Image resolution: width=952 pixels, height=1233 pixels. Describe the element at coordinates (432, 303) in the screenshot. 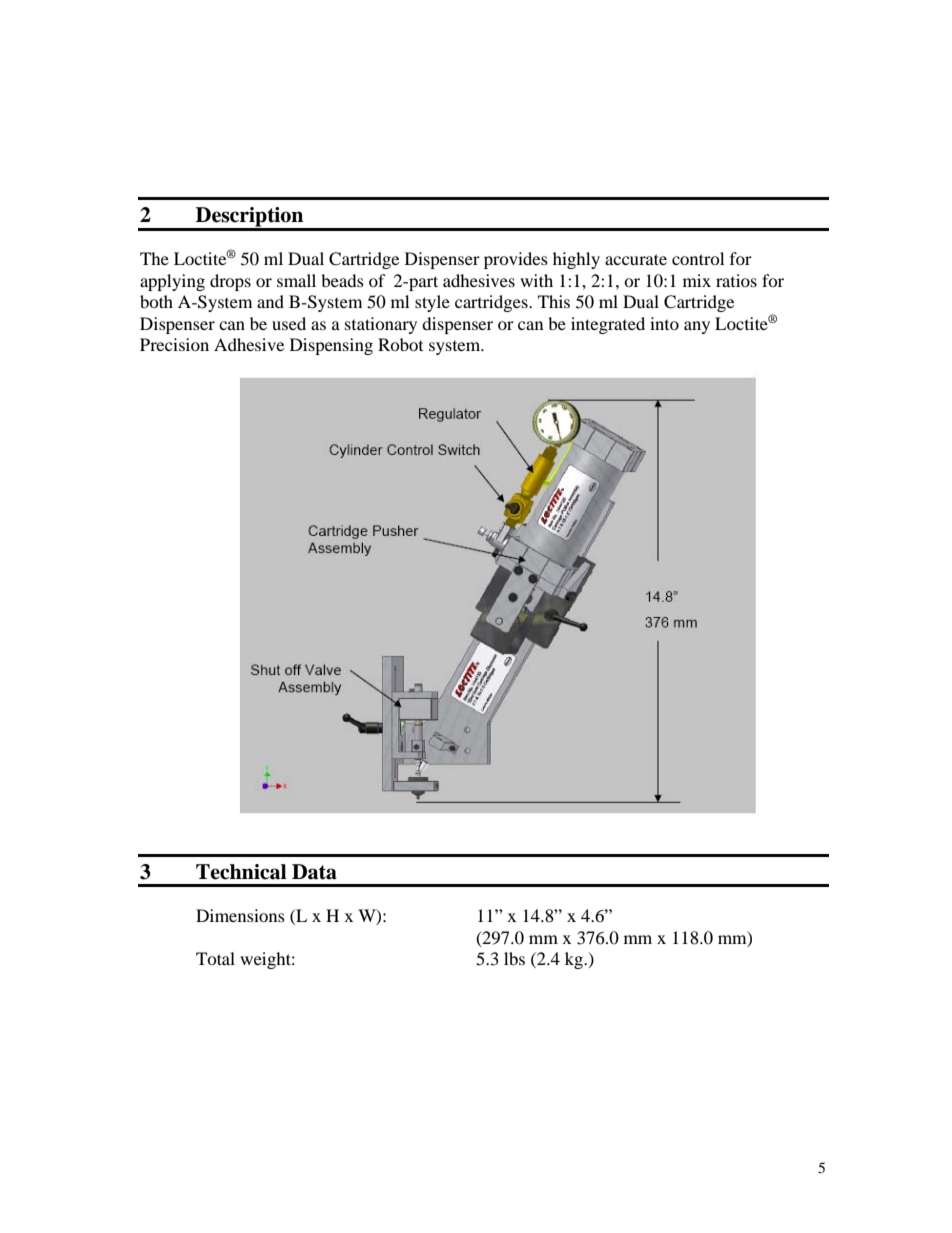

I see `style` at that location.
